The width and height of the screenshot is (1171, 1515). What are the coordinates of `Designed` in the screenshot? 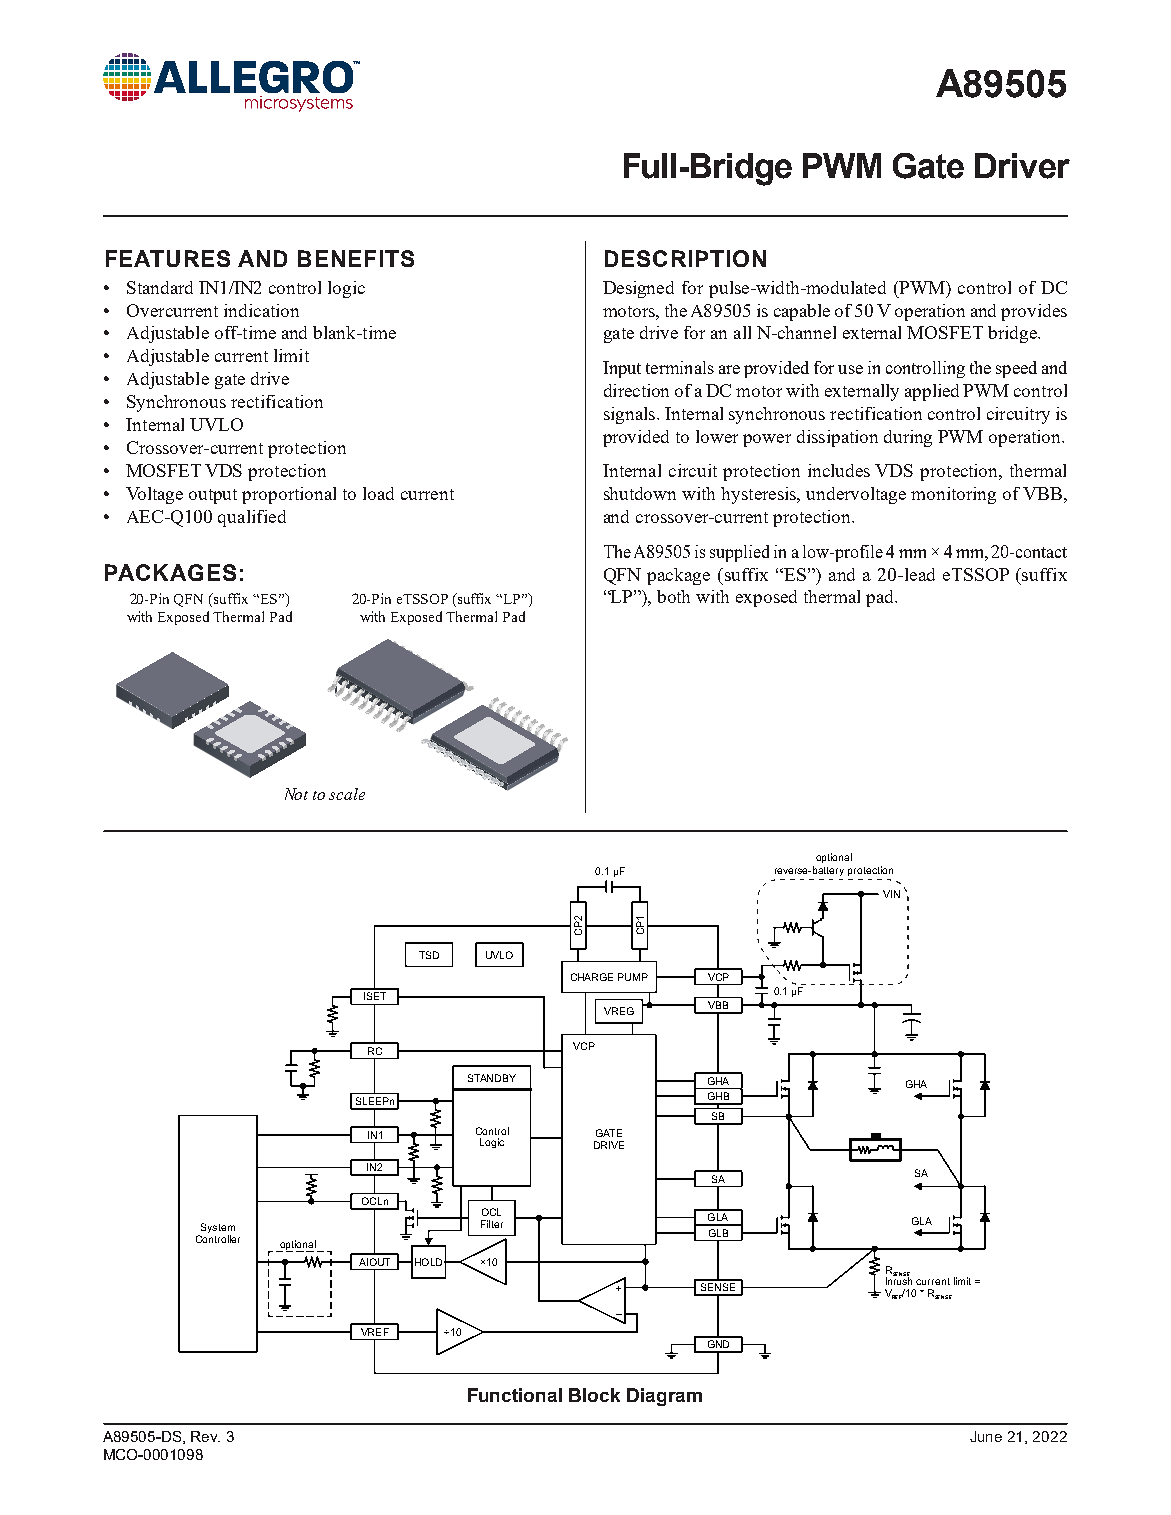 It's located at (638, 289).
